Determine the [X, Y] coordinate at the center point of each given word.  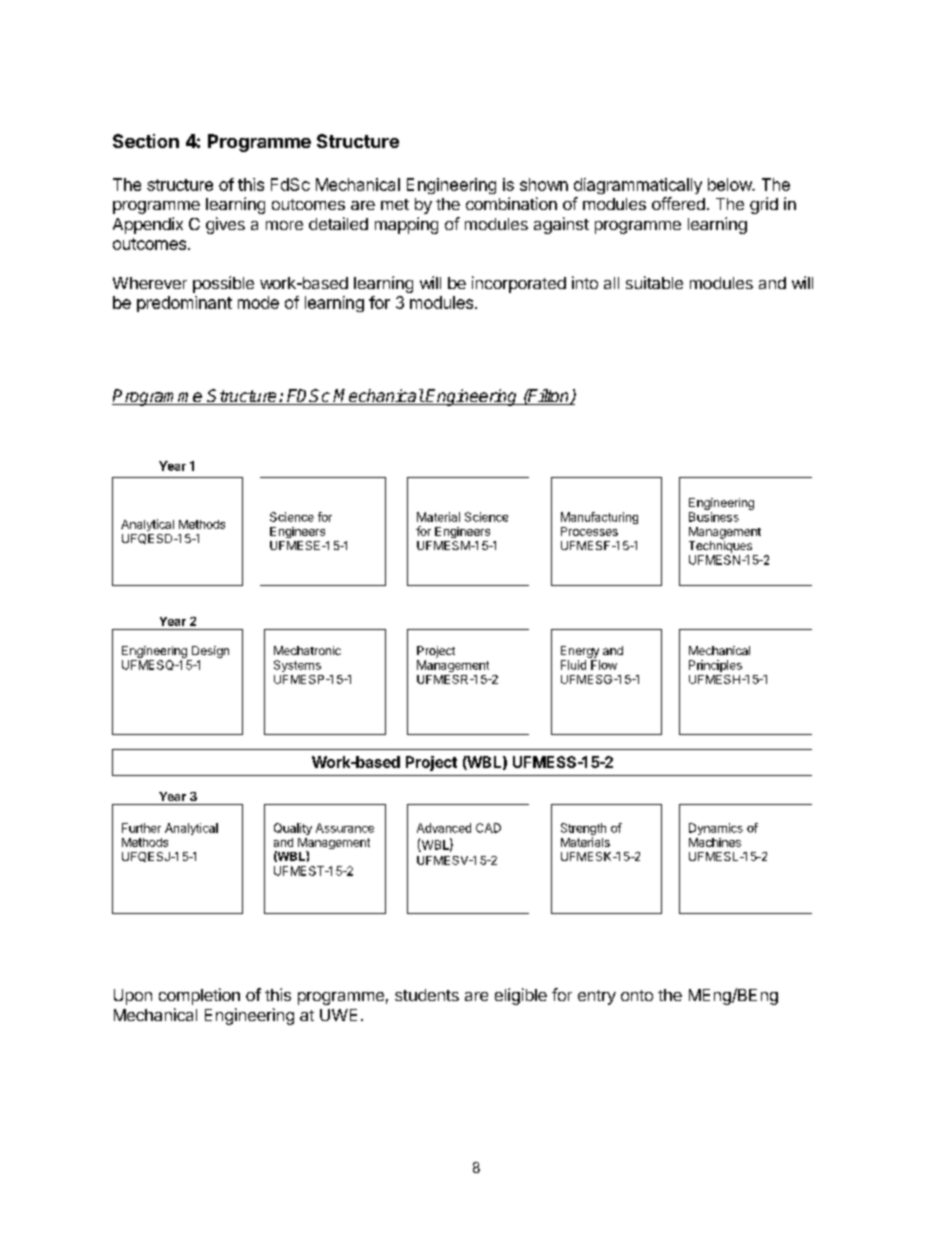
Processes [589, 531]
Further [141, 828]
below [730, 184]
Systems [297, 666]
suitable [654, 282]
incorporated [519, 284]
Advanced [444, 828]
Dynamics [716, 829]
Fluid [573, 665]
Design [210, 652]
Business [714, 517]
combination [511, 203]
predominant [184, 304]
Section [146, 141]
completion [199, 996]
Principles [715, 666]
